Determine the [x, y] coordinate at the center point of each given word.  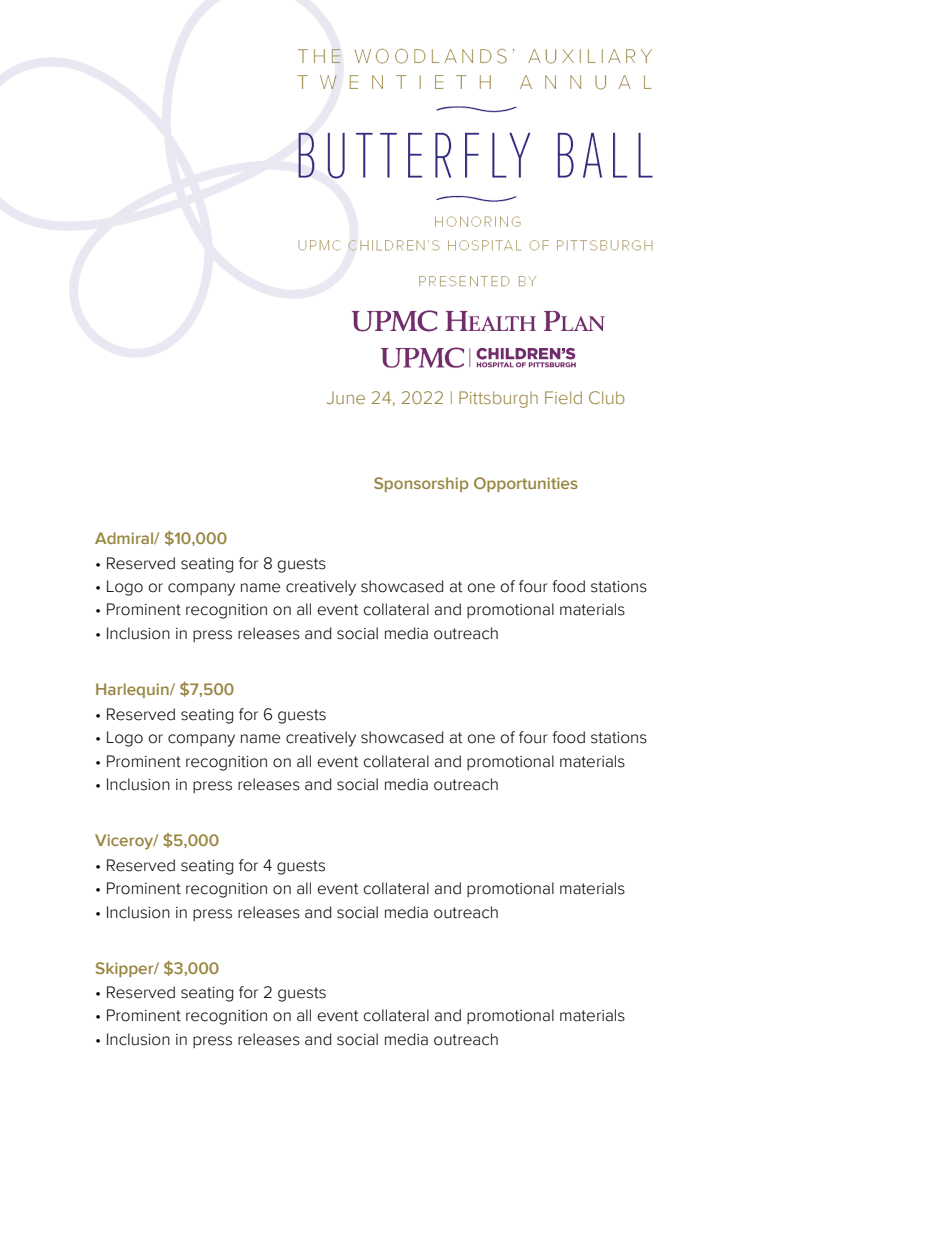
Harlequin [133, 690]
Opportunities [526, 484]
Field [563, 397]
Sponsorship [421, 484]
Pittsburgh [498, 399]
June [346, 398]
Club [607, 397]
